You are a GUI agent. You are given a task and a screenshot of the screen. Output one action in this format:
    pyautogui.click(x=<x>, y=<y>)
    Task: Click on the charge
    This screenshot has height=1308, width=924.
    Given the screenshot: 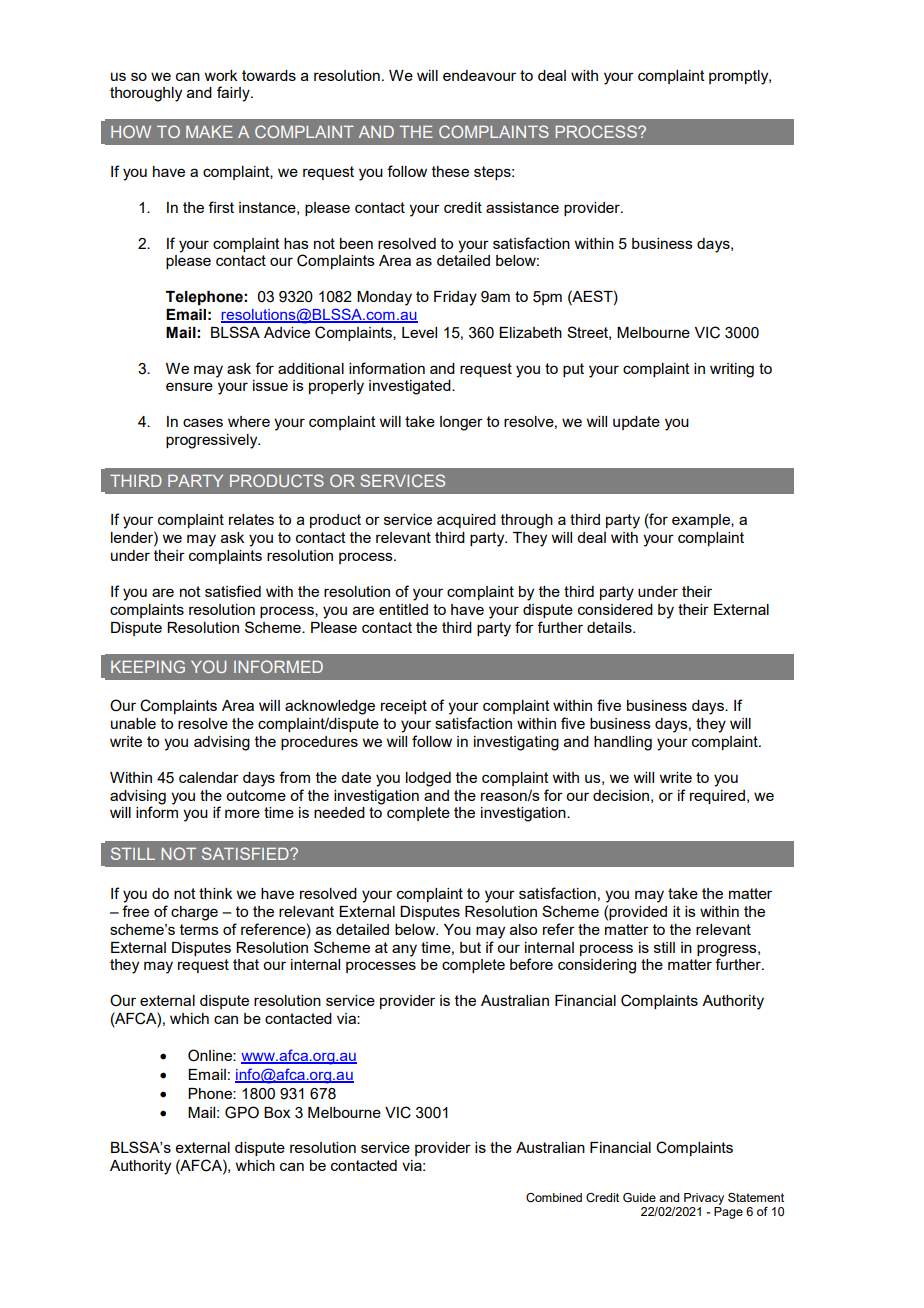 What is the action you would take?
    pyautogui.click(x=194, y=913)
